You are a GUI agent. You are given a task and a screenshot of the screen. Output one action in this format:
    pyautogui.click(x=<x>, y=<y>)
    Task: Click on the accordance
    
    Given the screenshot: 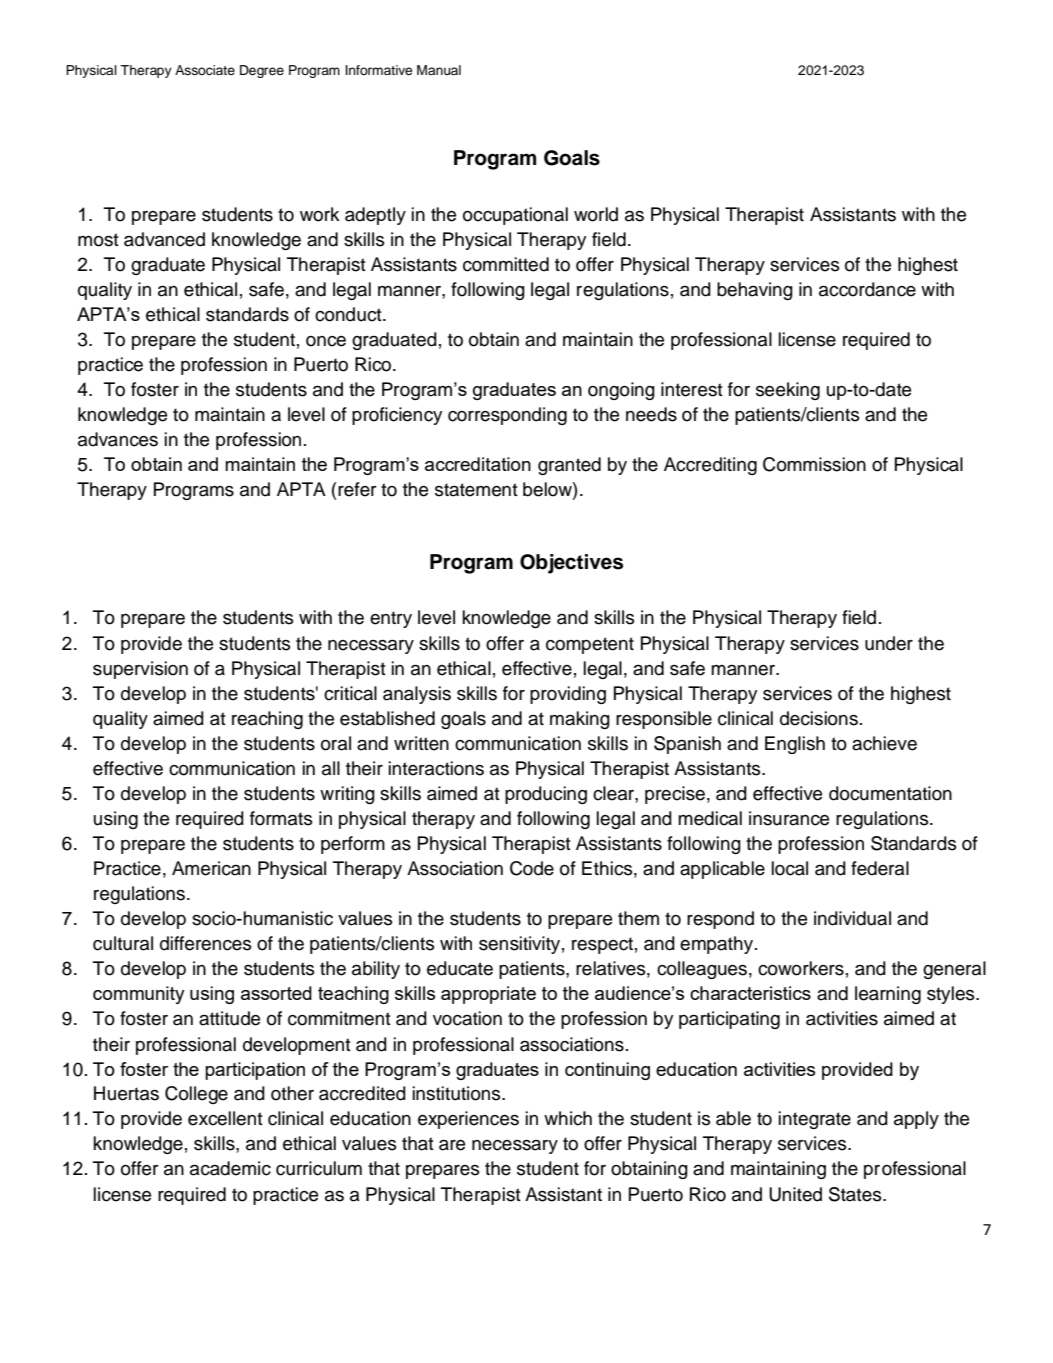 What is the action you would take?
    pyautogui.click(x=867, y=289)
